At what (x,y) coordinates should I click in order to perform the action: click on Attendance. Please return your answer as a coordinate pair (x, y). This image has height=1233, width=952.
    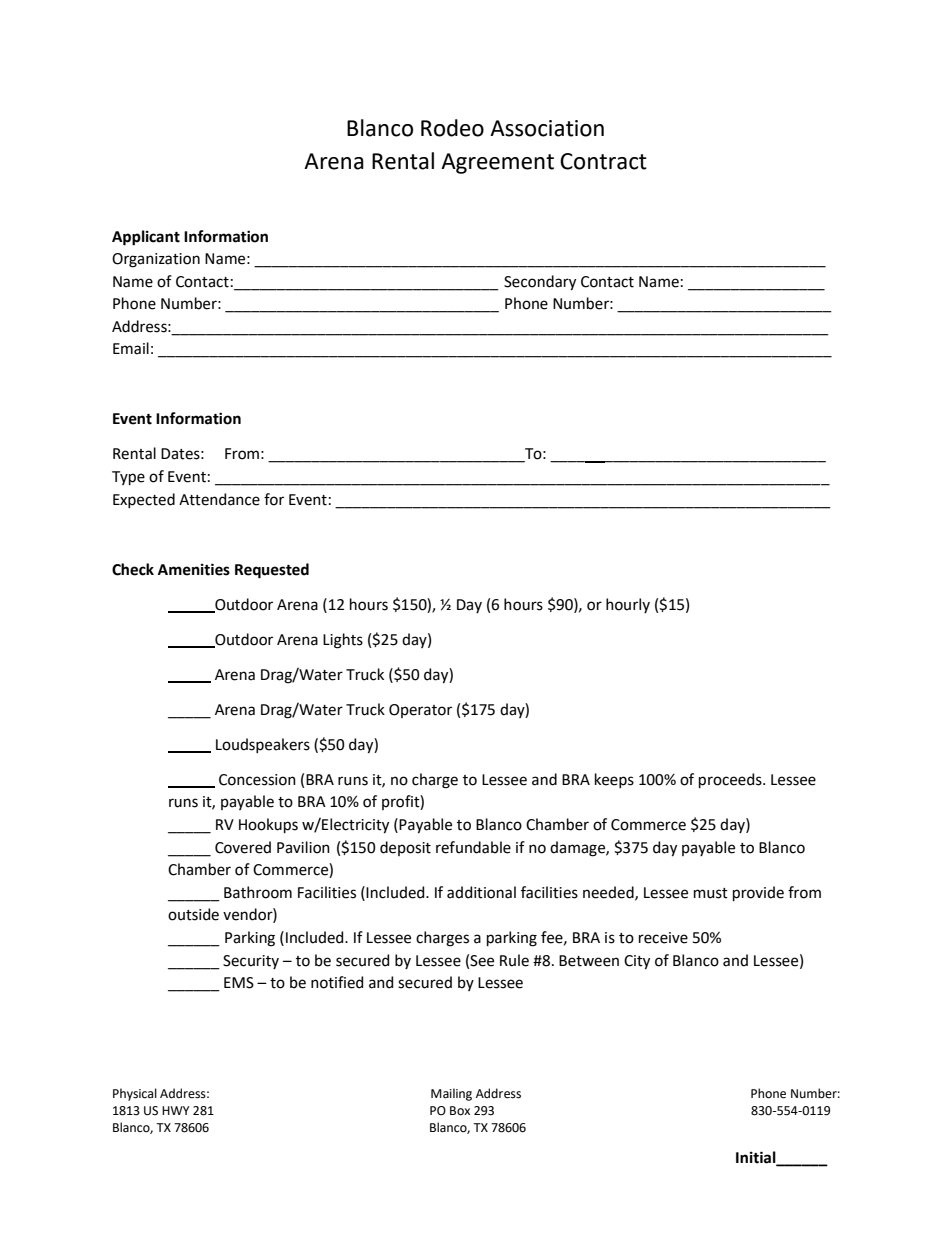
    Looking at the image, I should click on (219, 499).
